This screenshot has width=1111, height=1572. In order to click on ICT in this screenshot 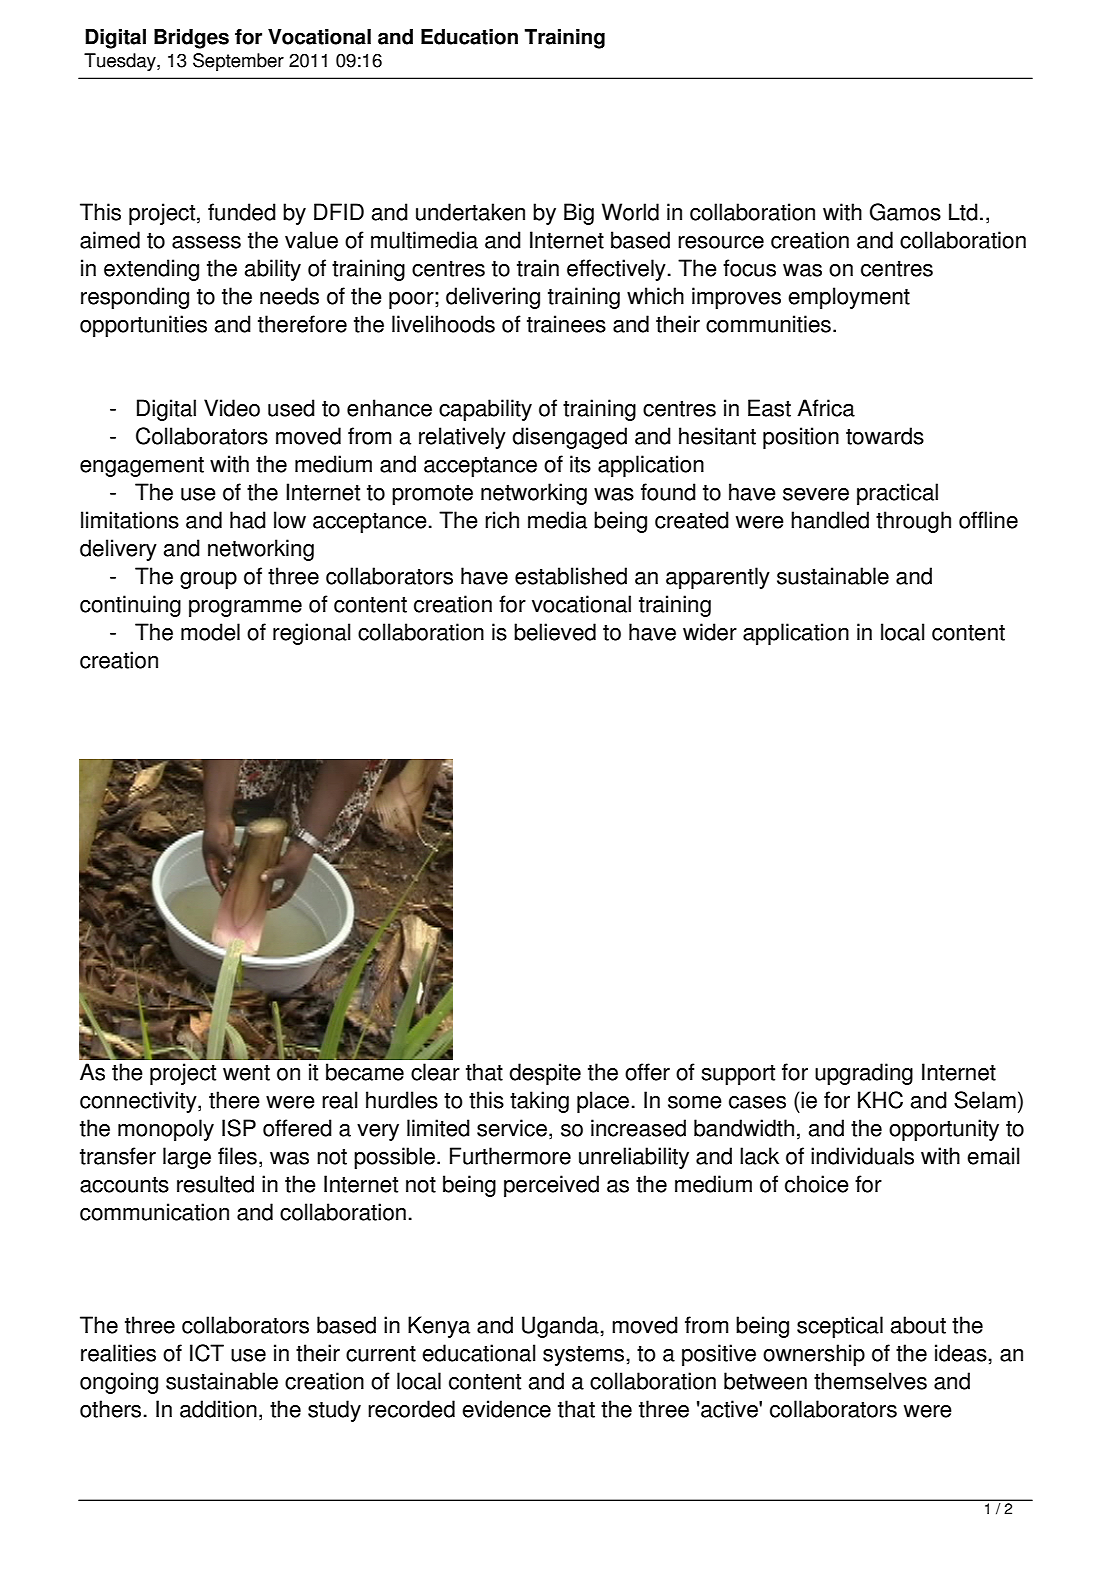, I will do `click(207, 1353)`.
